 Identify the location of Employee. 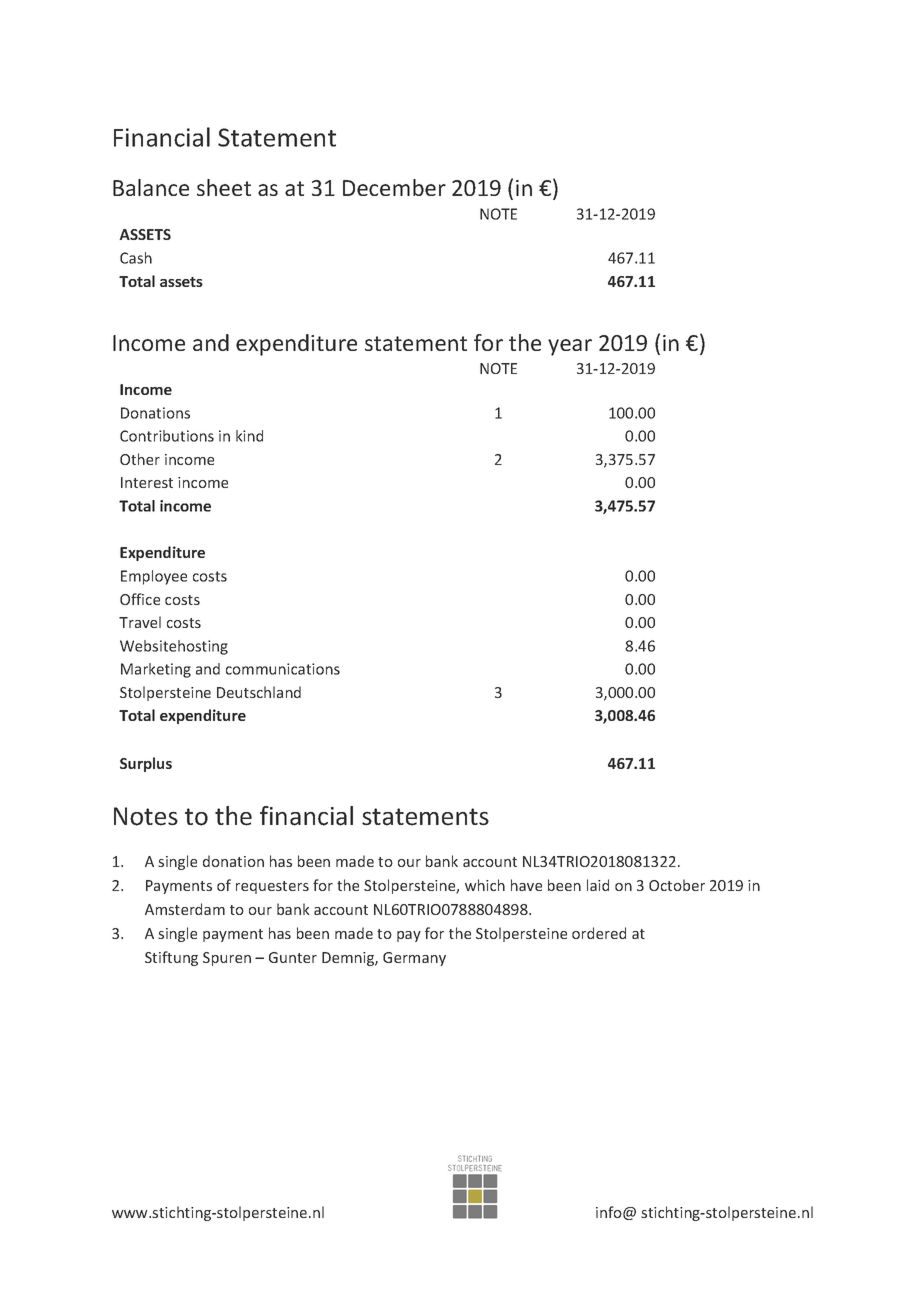
(154, 577).
